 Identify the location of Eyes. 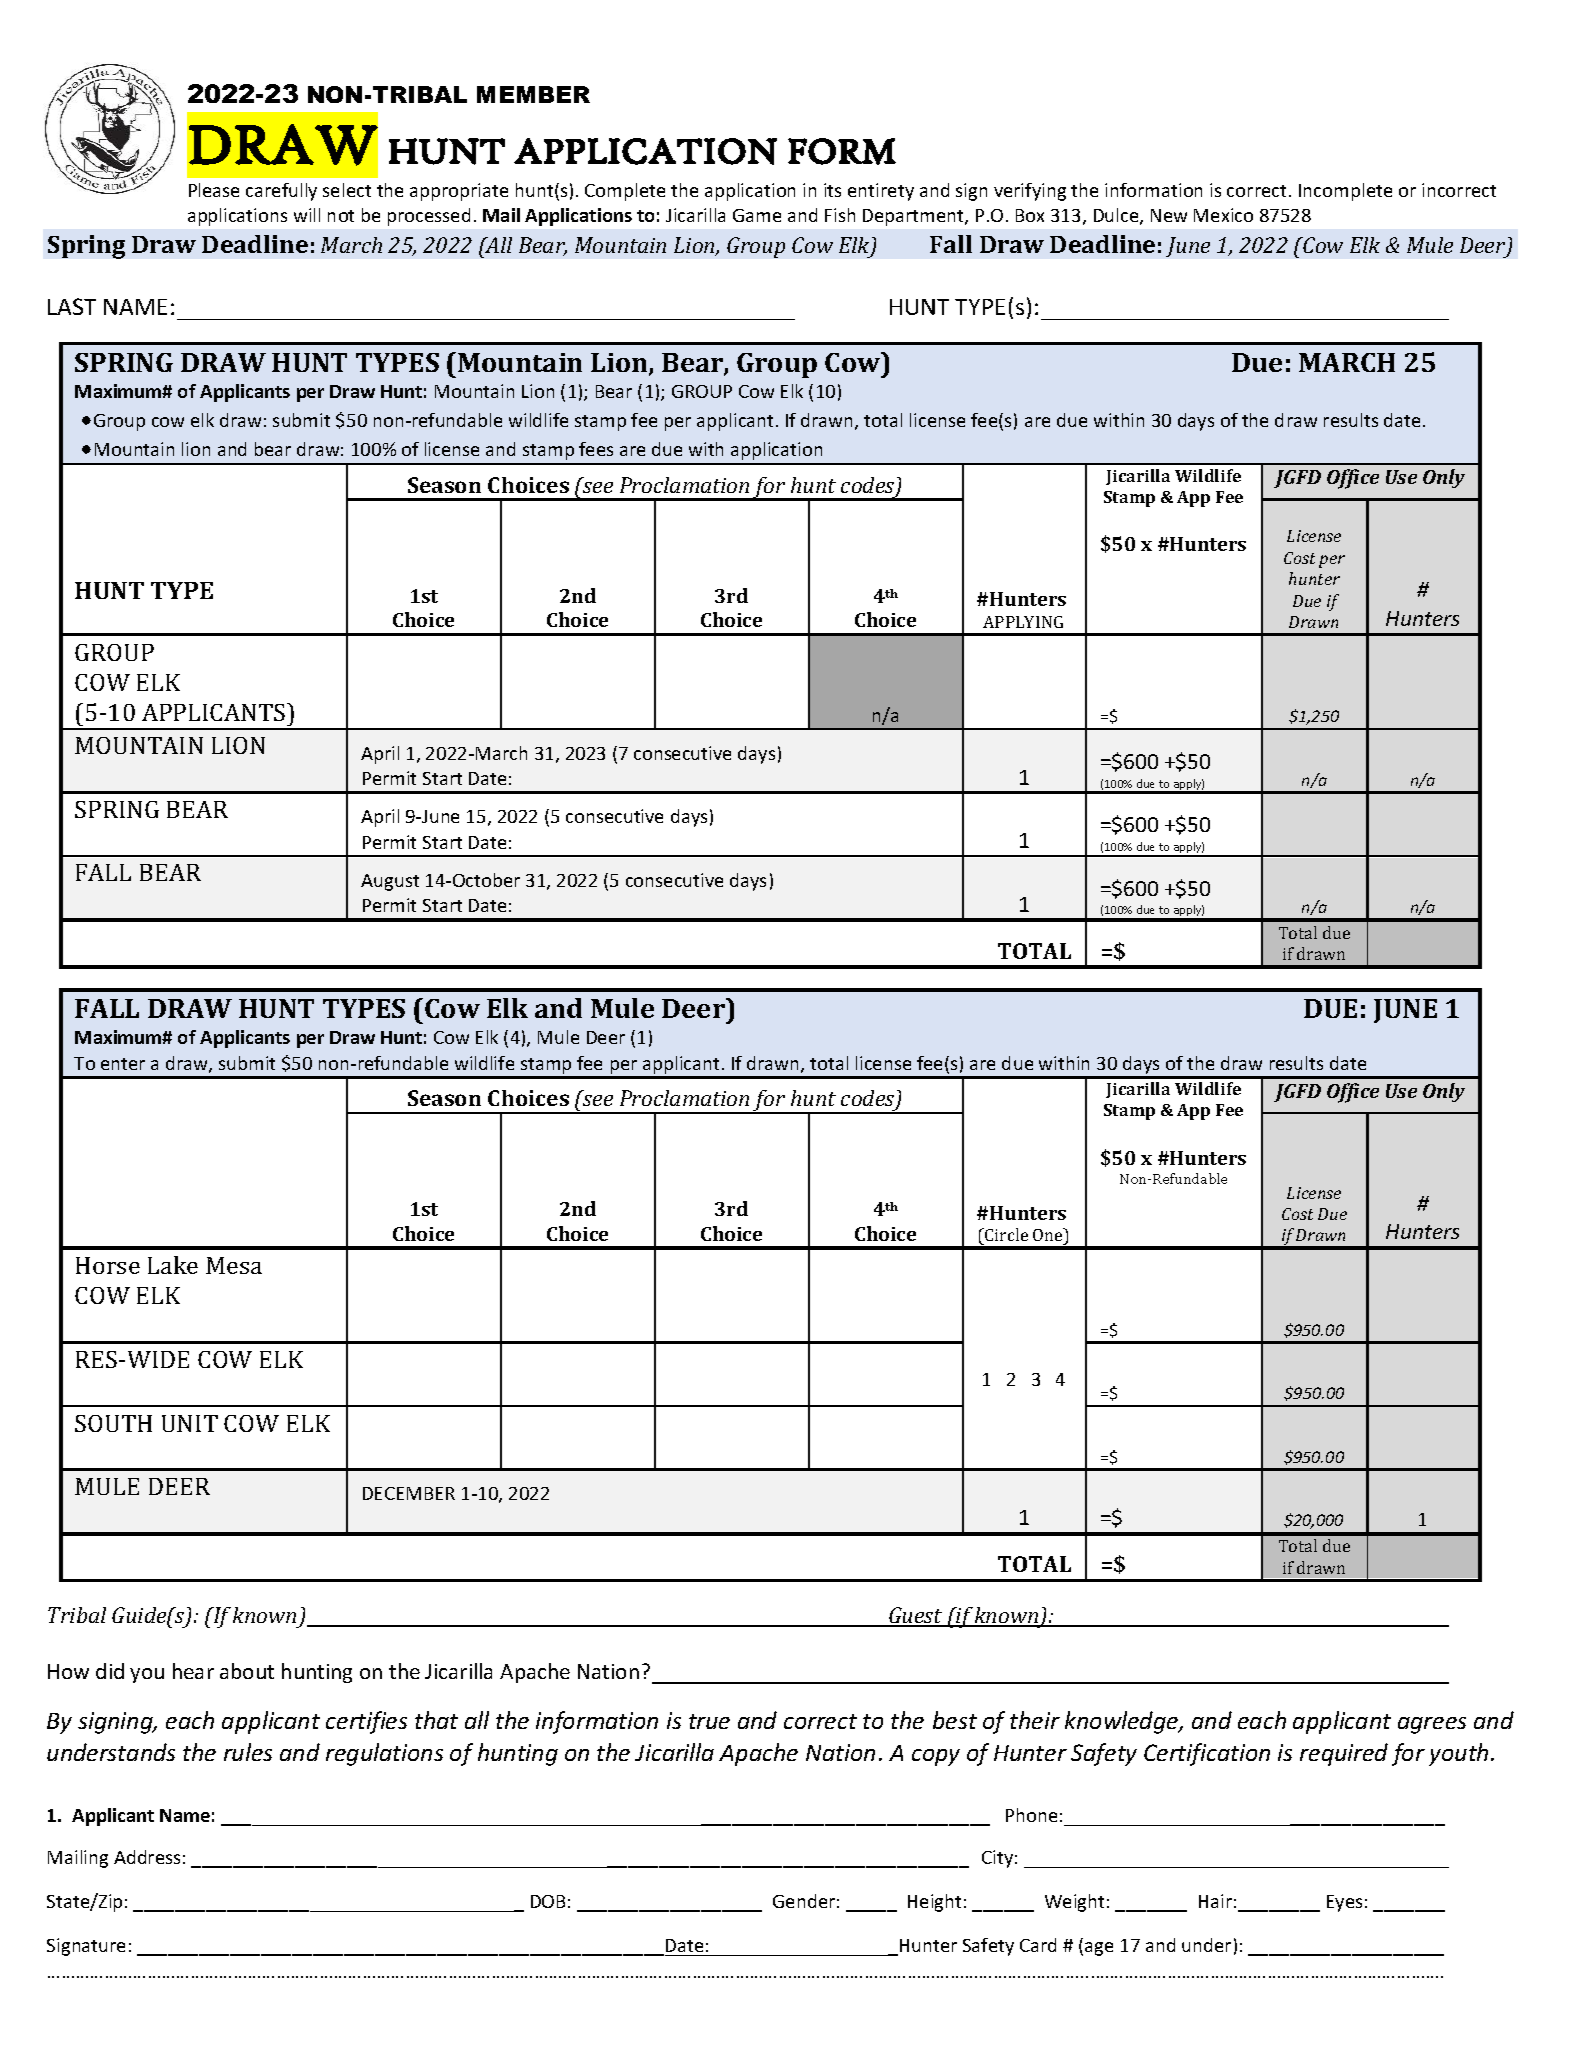
(1344, 1903).
